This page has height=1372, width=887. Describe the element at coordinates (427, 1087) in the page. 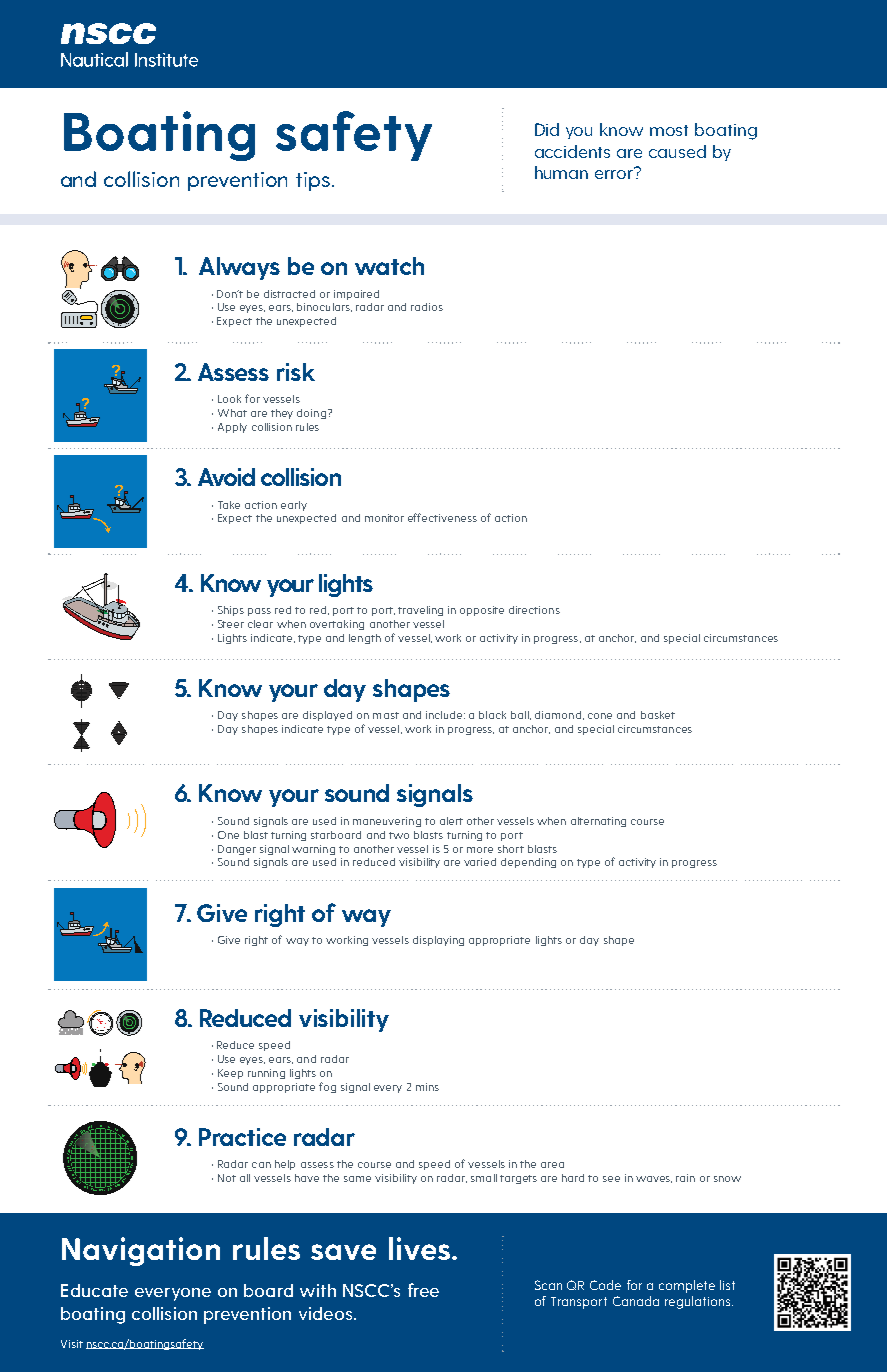

I see `mins` at that location.
